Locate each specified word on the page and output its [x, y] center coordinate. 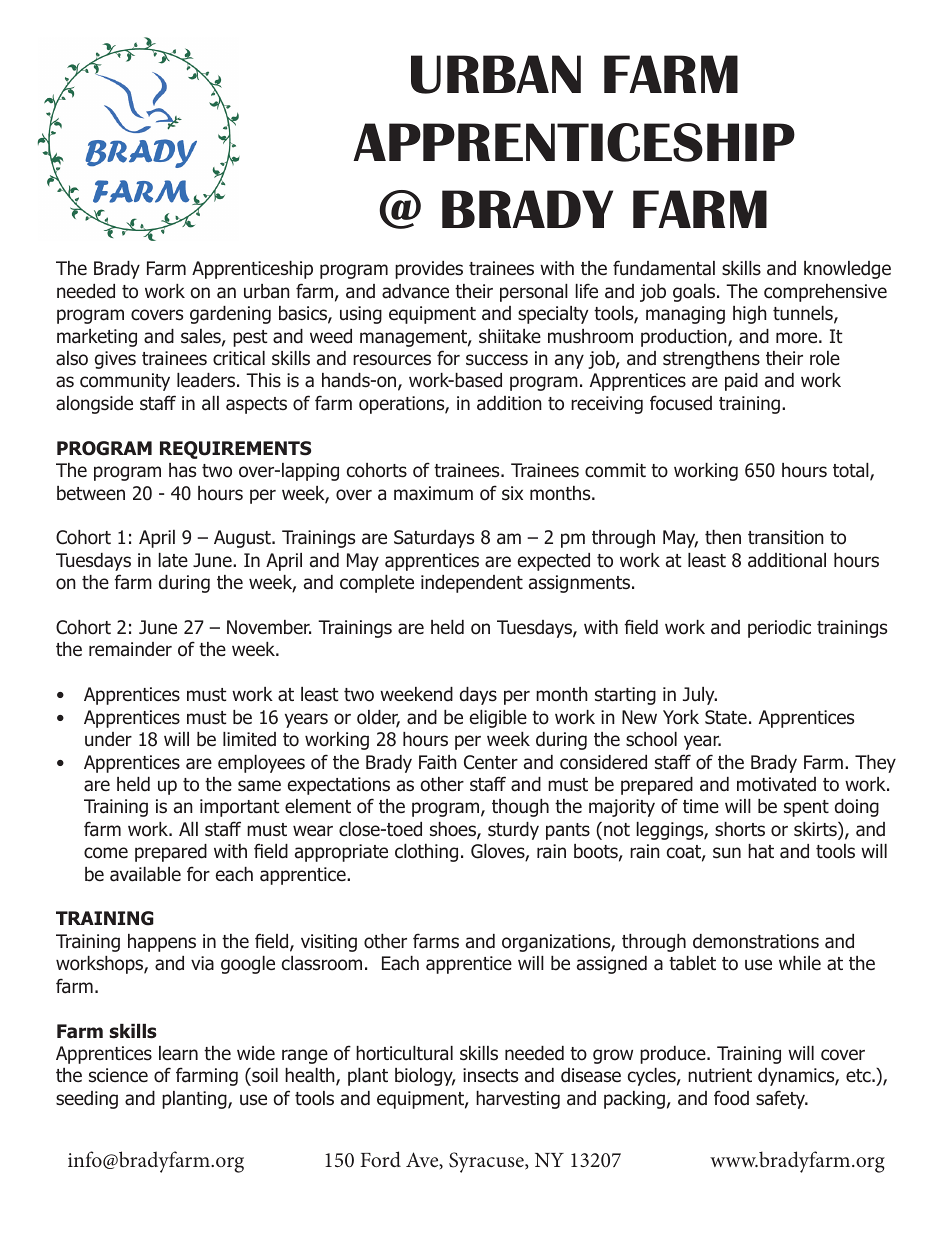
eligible [498, 719]
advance [415, 291]
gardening [230, 315]
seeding [87, 1100]
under [108, 739]
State [726, 717]
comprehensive [825, 293]
